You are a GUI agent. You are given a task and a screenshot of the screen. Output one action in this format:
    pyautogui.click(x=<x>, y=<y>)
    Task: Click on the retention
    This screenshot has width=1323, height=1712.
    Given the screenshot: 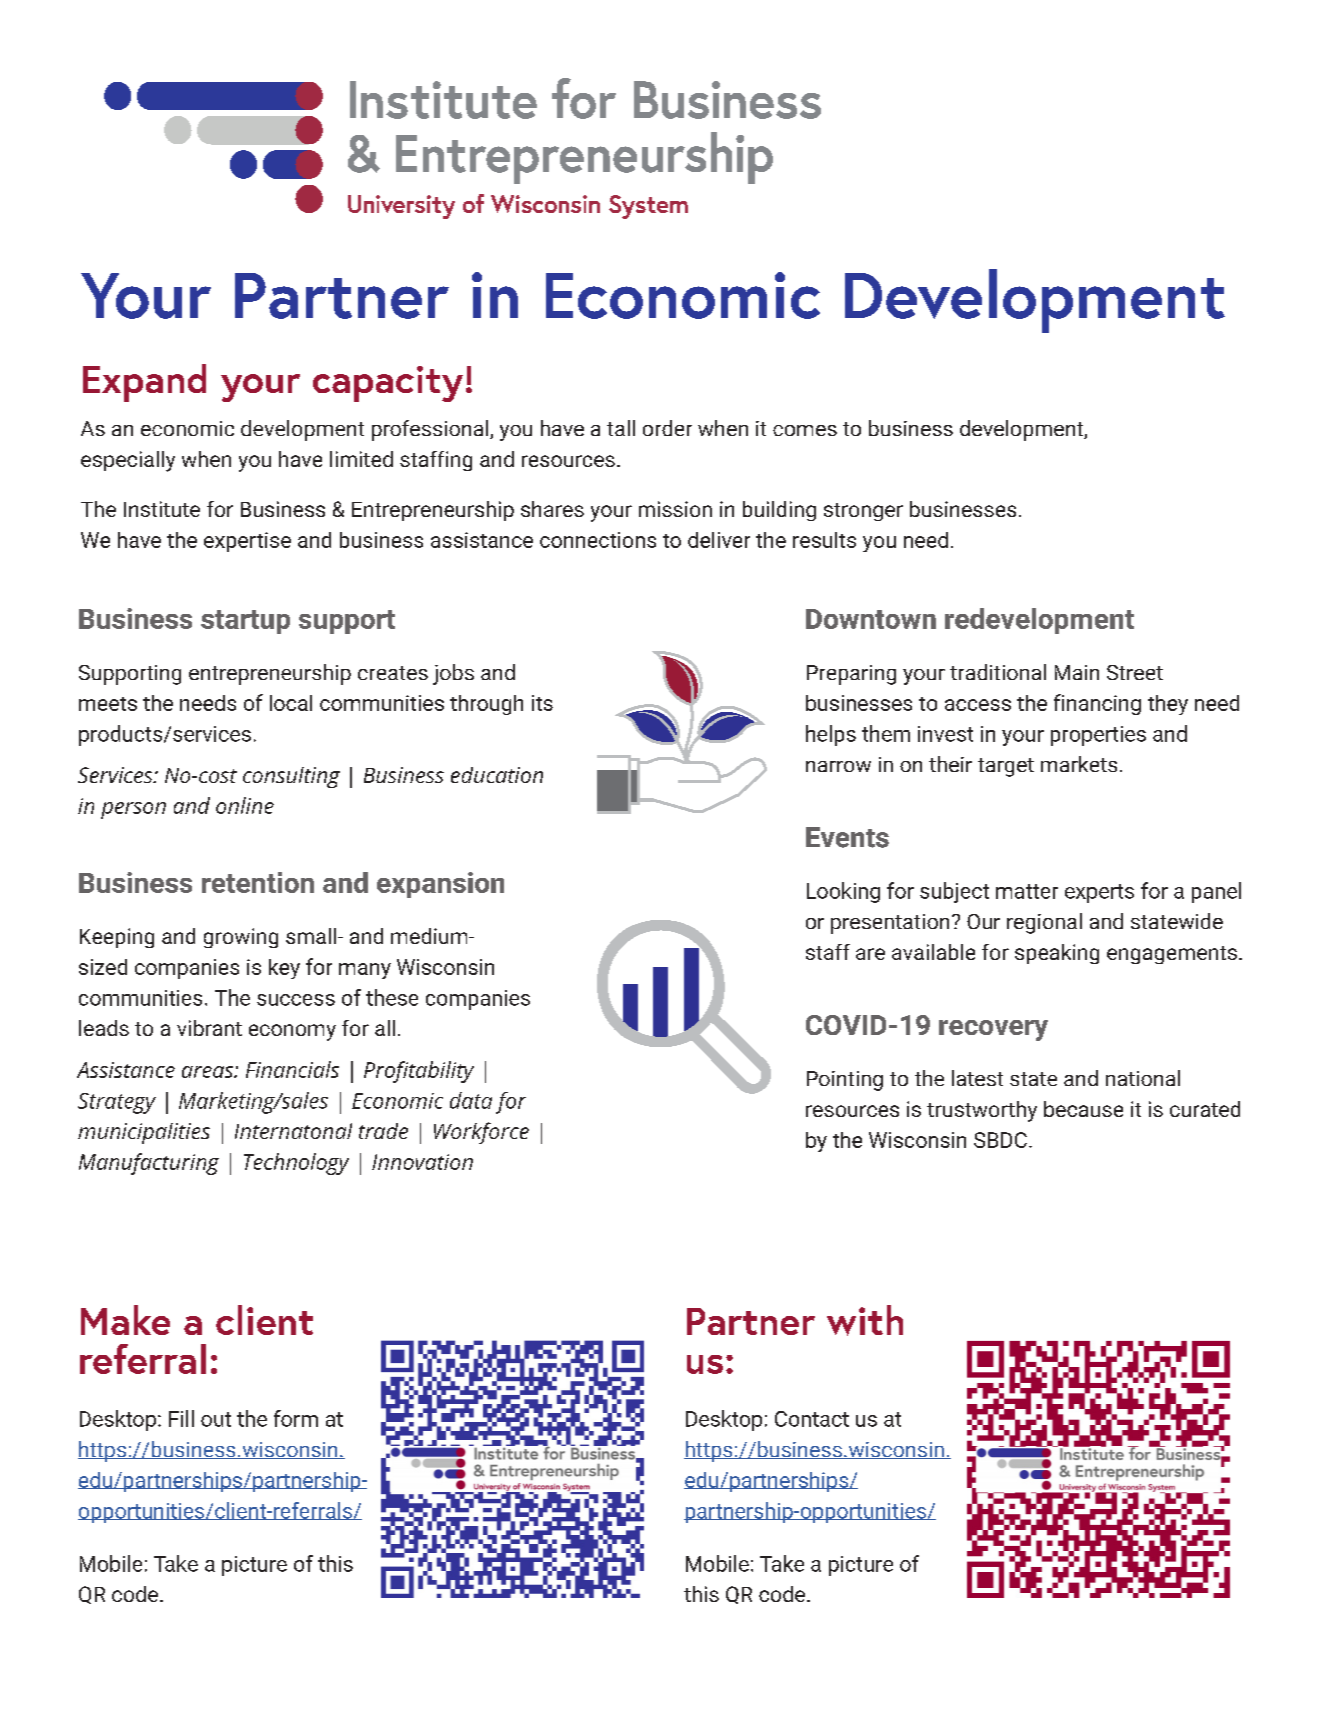 What is the action you would take?
    pyautogui.click(x=258, y=882)
